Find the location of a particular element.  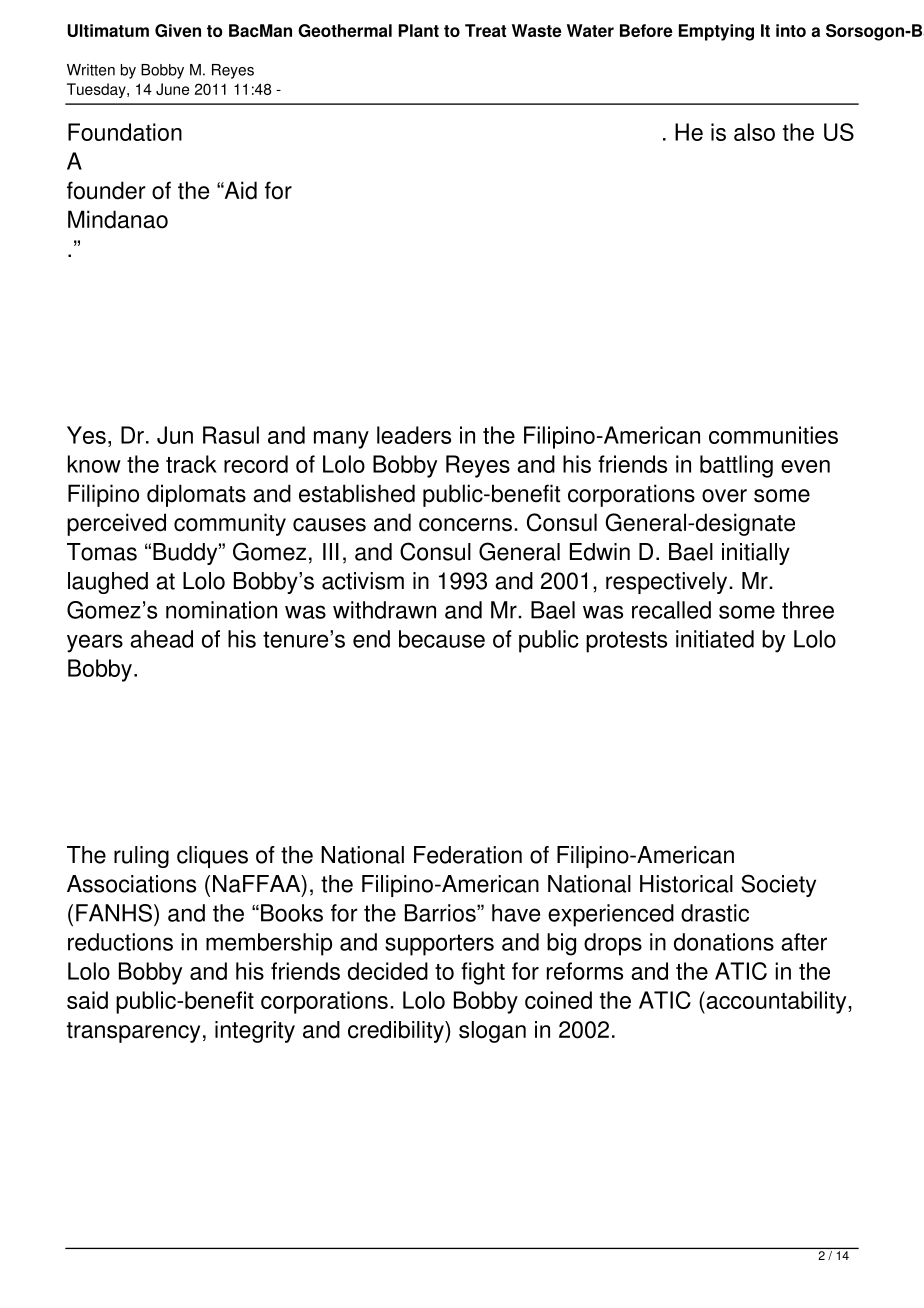

transparency is located at coordinates (133, 1032).
